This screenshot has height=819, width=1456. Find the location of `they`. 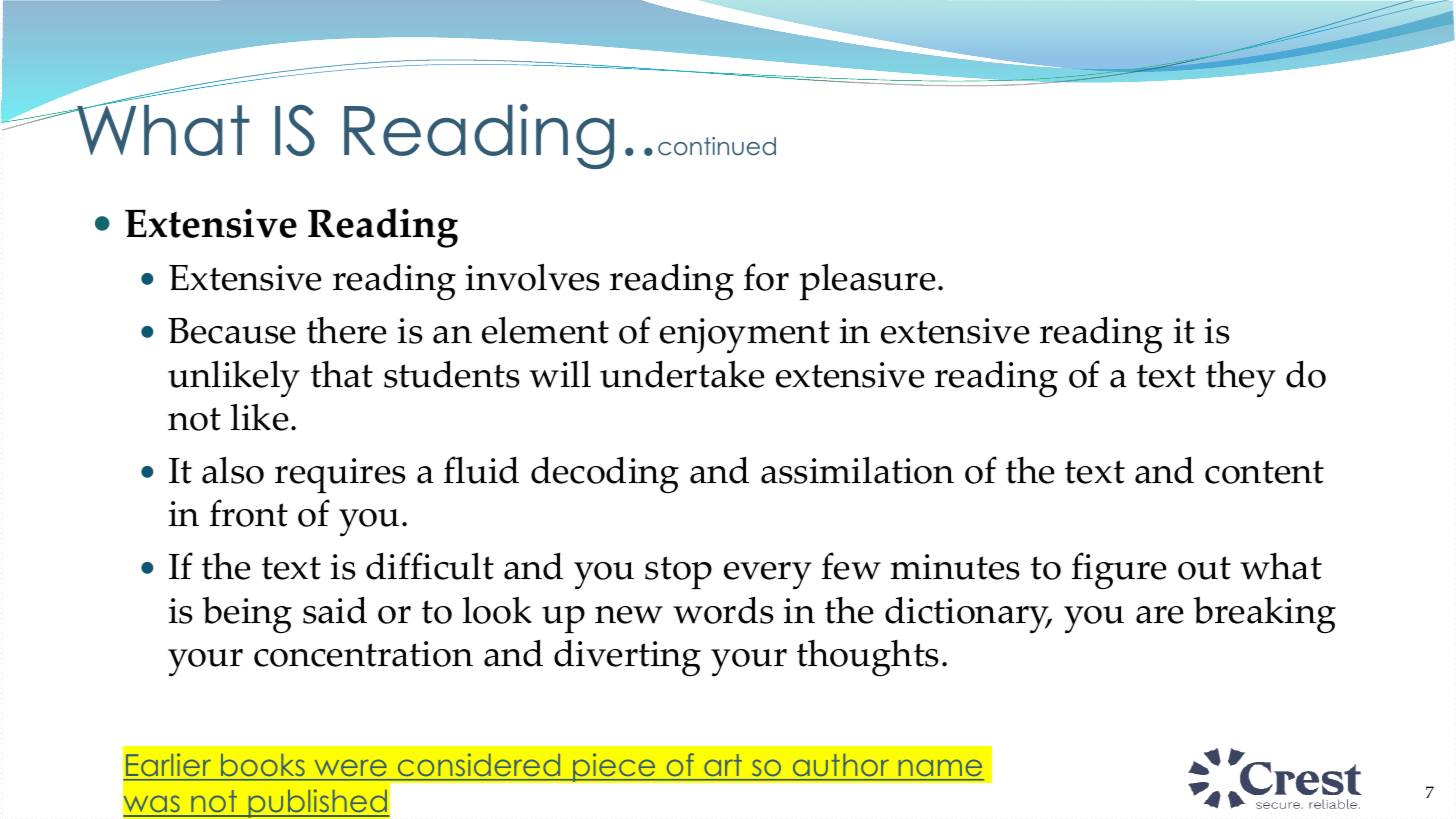

they is located at coordinates (1241, 379).
